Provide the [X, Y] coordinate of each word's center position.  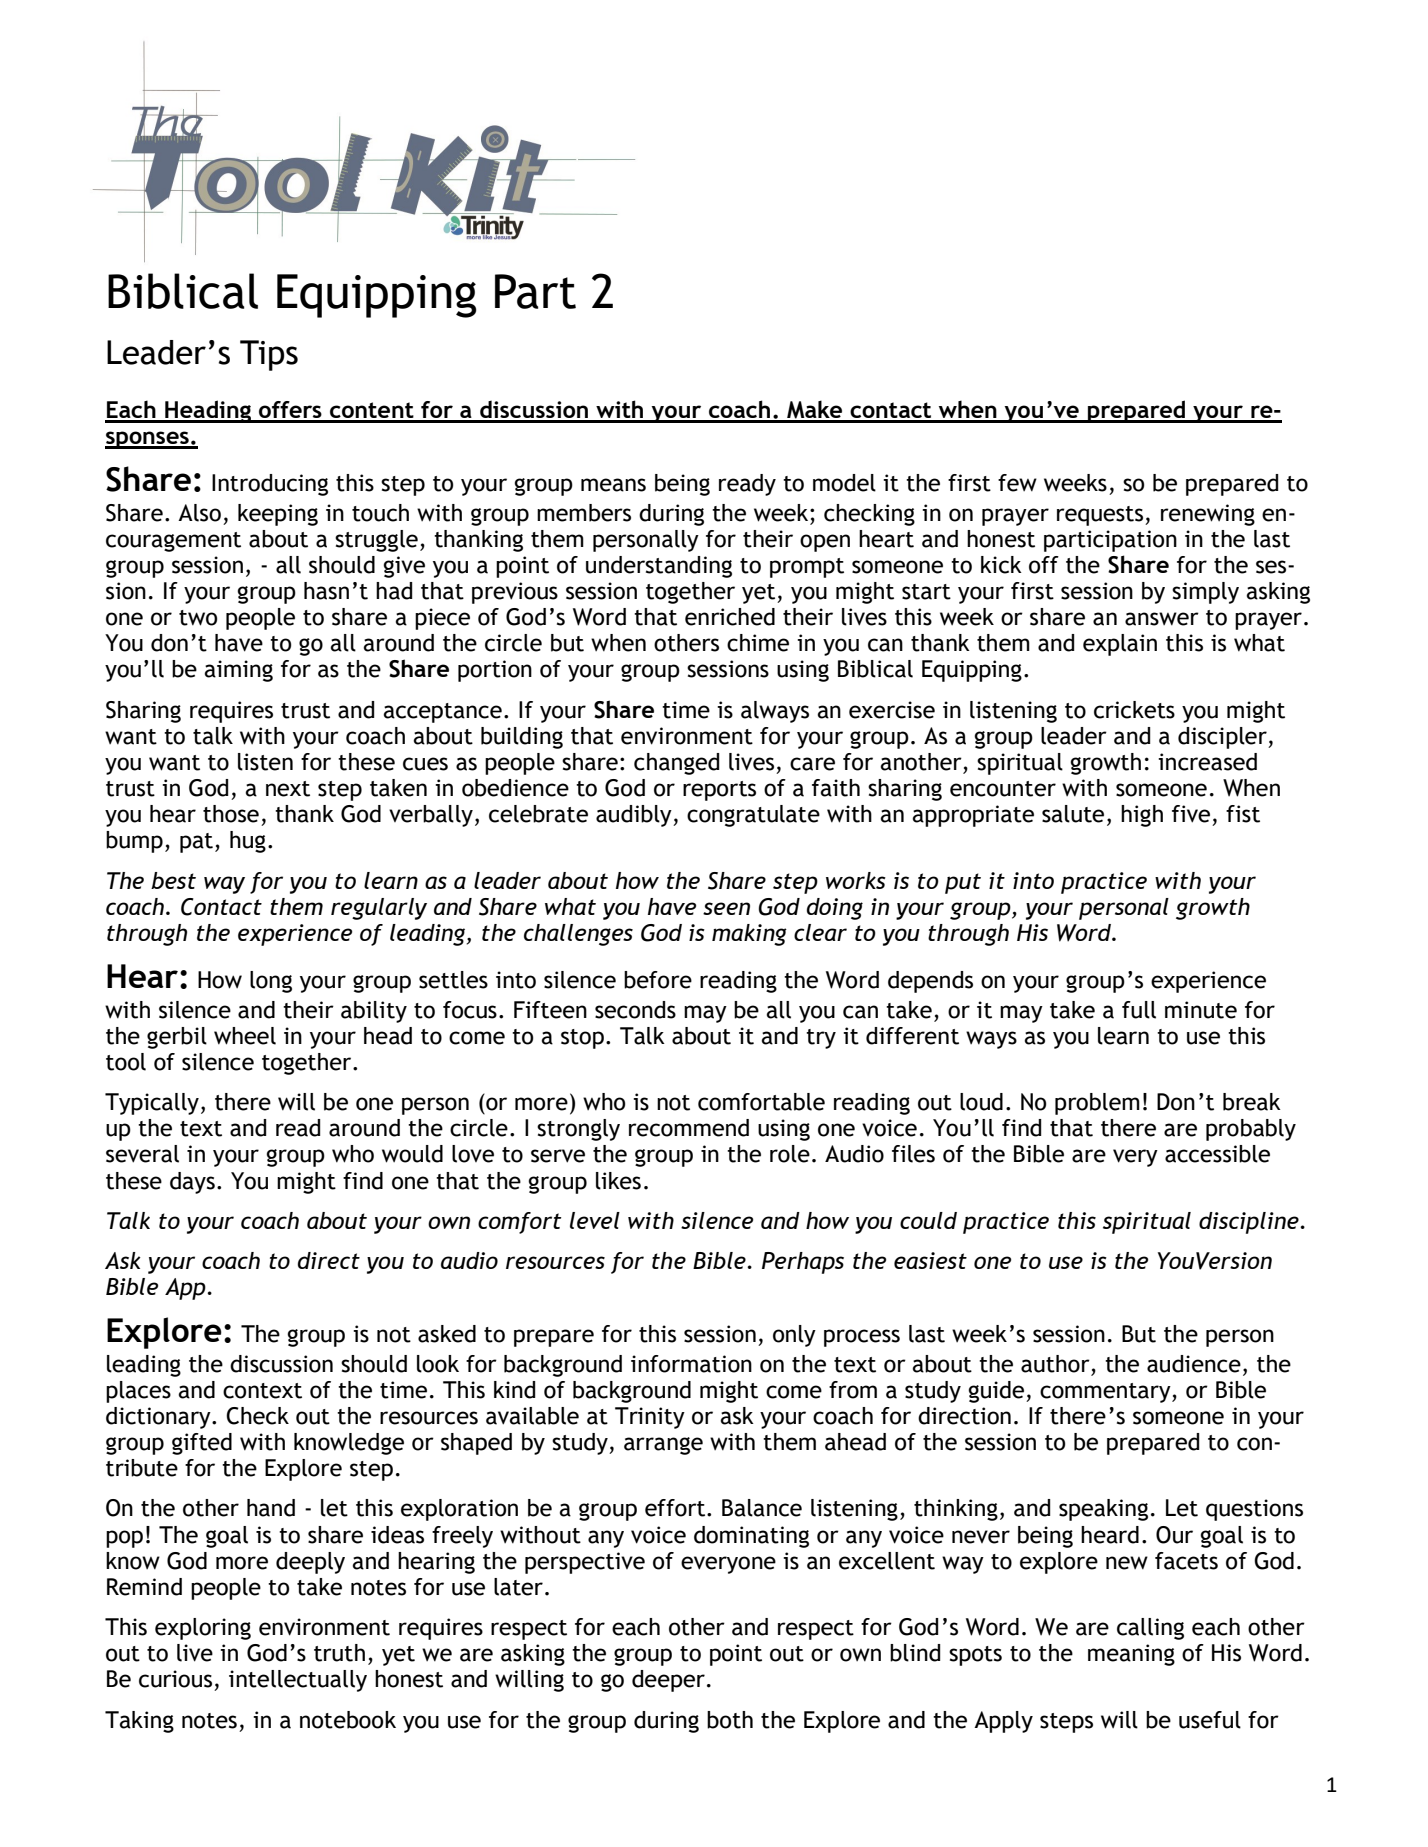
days [192, 1183]
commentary [1106, 1393]
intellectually [298, 1681]
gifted [202, 1444]
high [1142, 816]
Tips [269, 355]
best [173, 880]
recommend [689, 1128]
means [613, 485]
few [1017, 483]
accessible [1217, 1154]
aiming [238, 671]
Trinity [650, 1418]
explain [1120, 645]
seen [726, 908]
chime [758, 643]
